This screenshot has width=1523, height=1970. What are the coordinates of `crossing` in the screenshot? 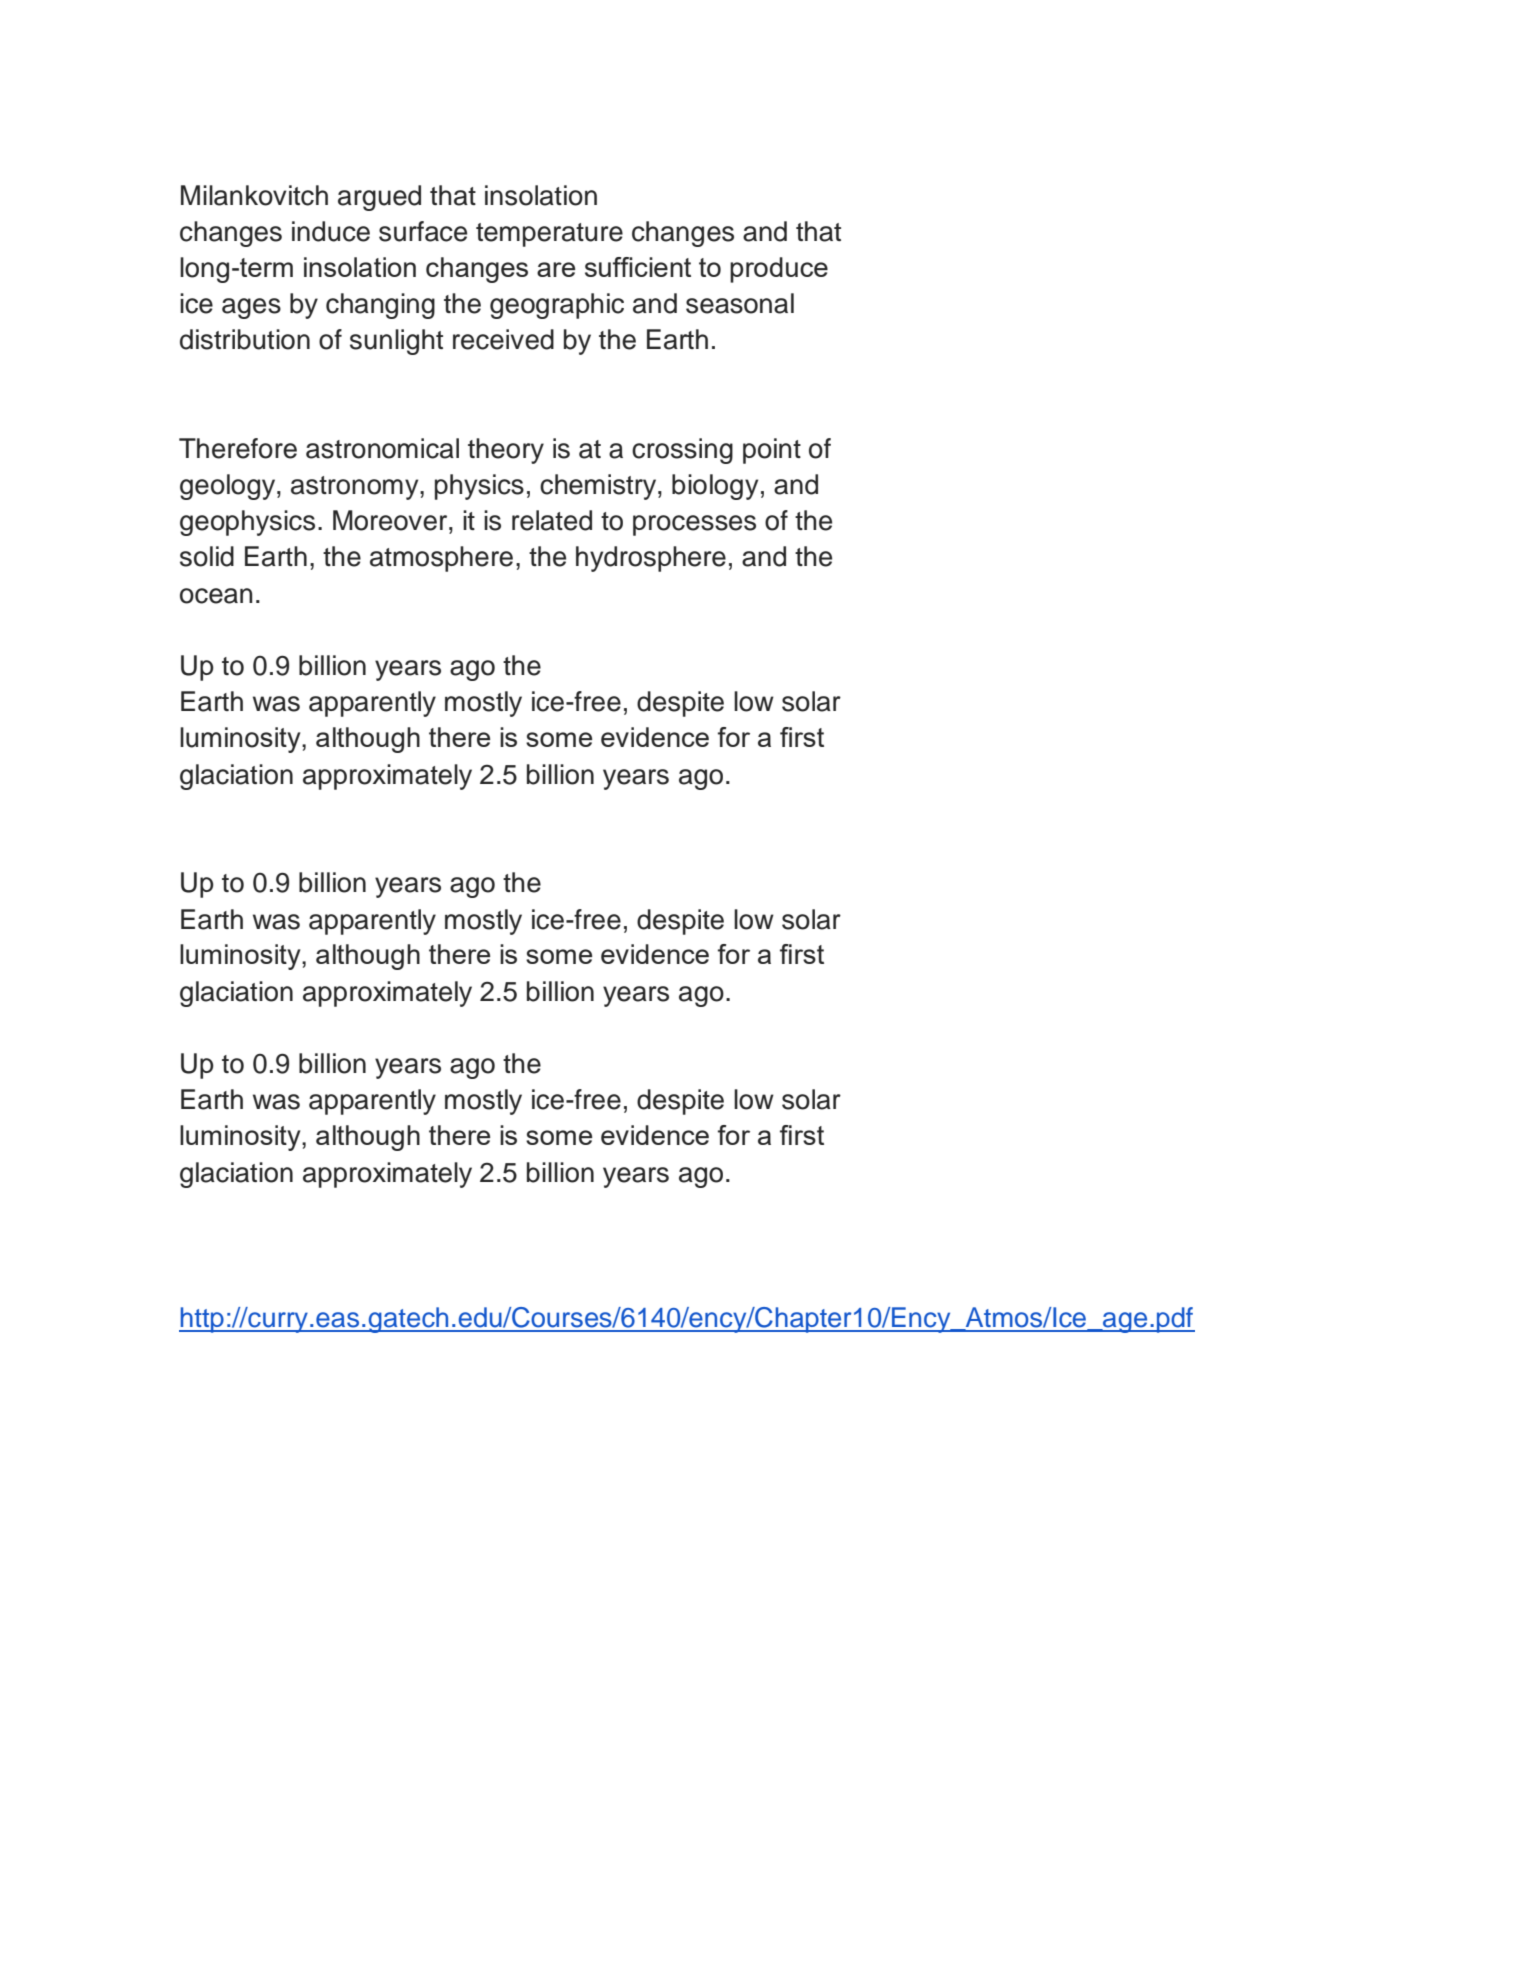 It's located at (682, 451).
